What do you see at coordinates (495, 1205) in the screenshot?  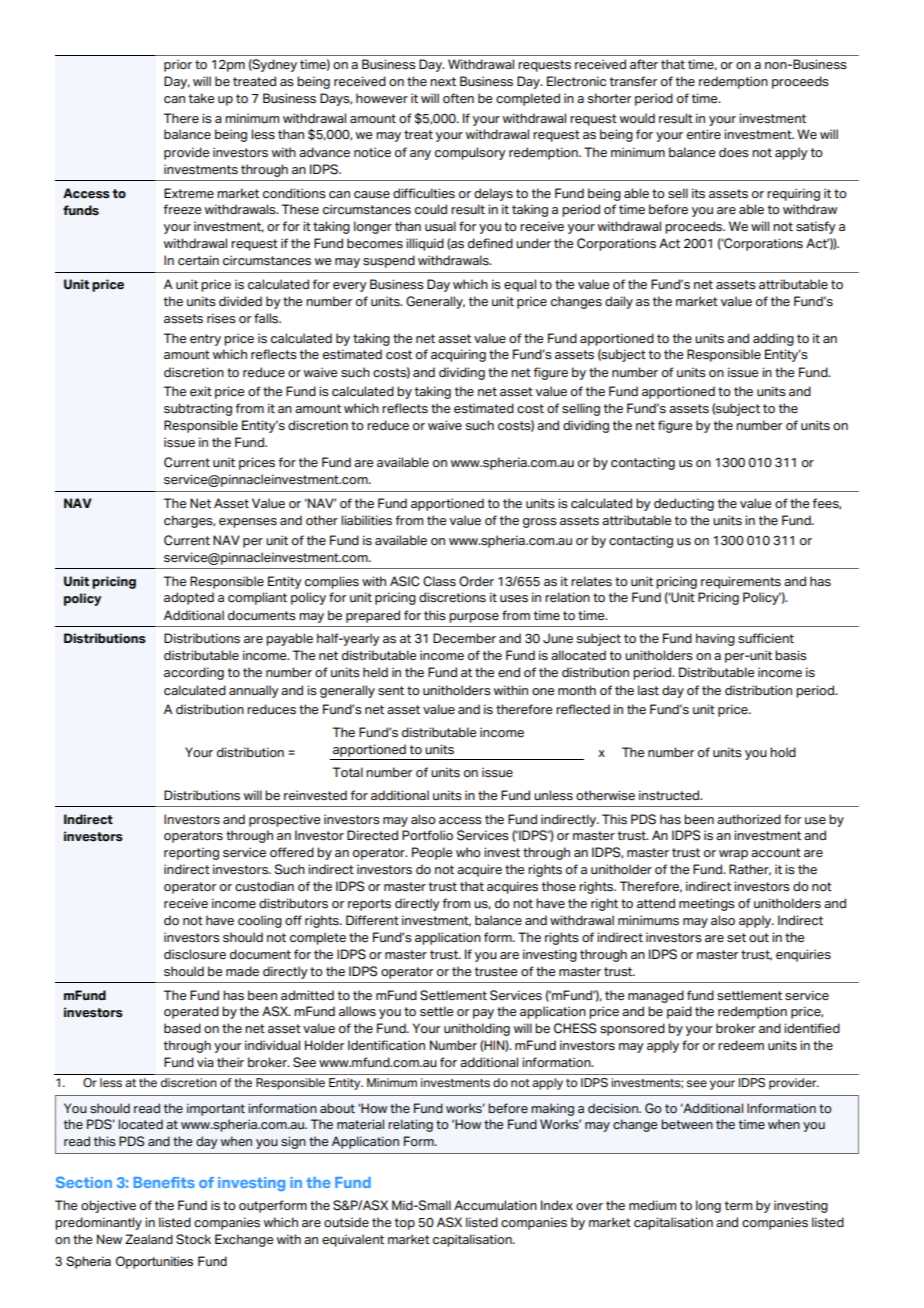 I see `Accumulation` at bounding box center [495, 1205].
